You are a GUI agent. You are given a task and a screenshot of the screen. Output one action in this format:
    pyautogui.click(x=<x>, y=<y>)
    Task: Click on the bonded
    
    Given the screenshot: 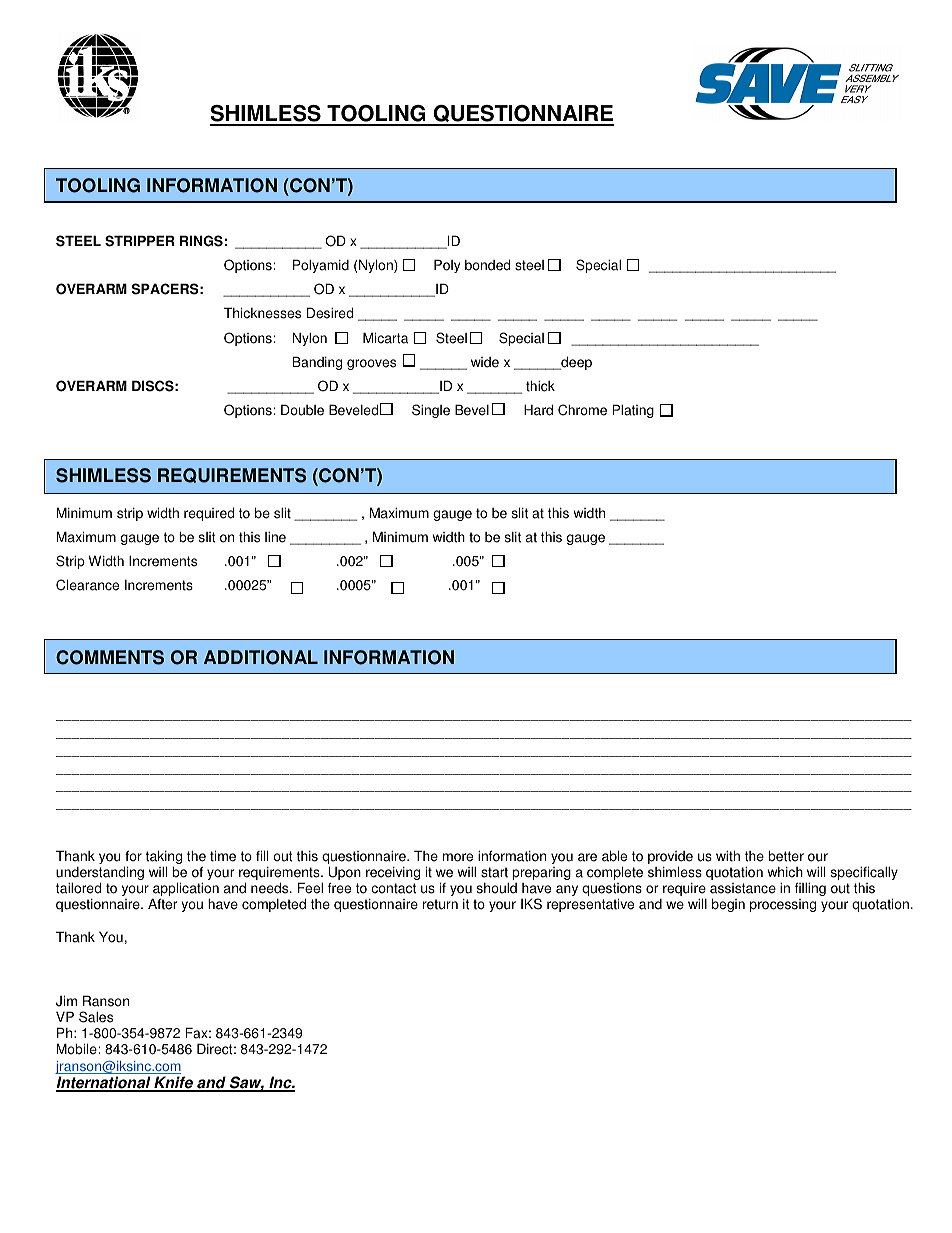 What is the action you would take?
    pyautogui.click(x=487, y=265)
